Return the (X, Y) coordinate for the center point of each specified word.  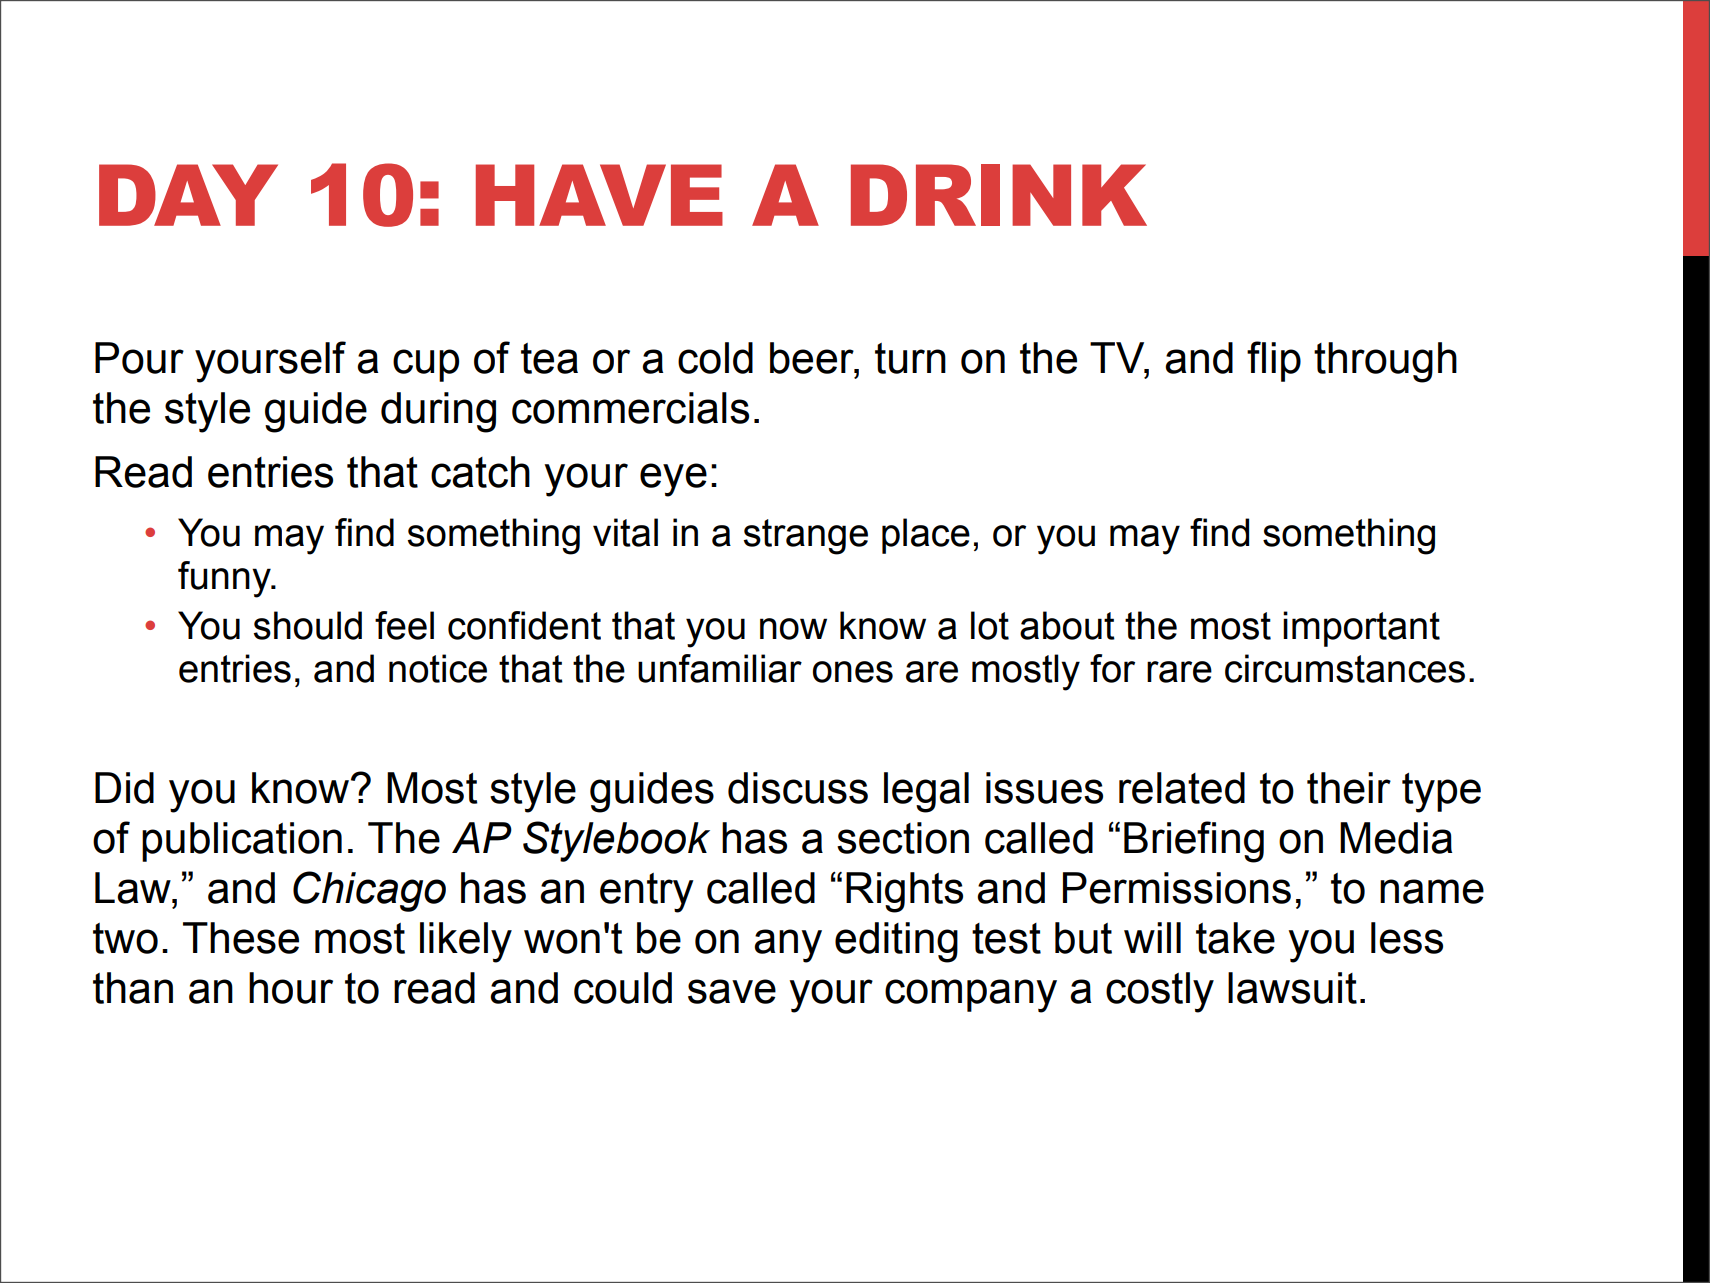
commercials (630, 408)
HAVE (599, 195)
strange (806, 537)
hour (291, 988)
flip (1274, 361)
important (1361, 629)
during (438, 412)
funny (225, 579)
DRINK (999, 195)
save (732, 991)
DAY (188, 195)
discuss (798, 788)
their (1349, 788)
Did (124, 788)
